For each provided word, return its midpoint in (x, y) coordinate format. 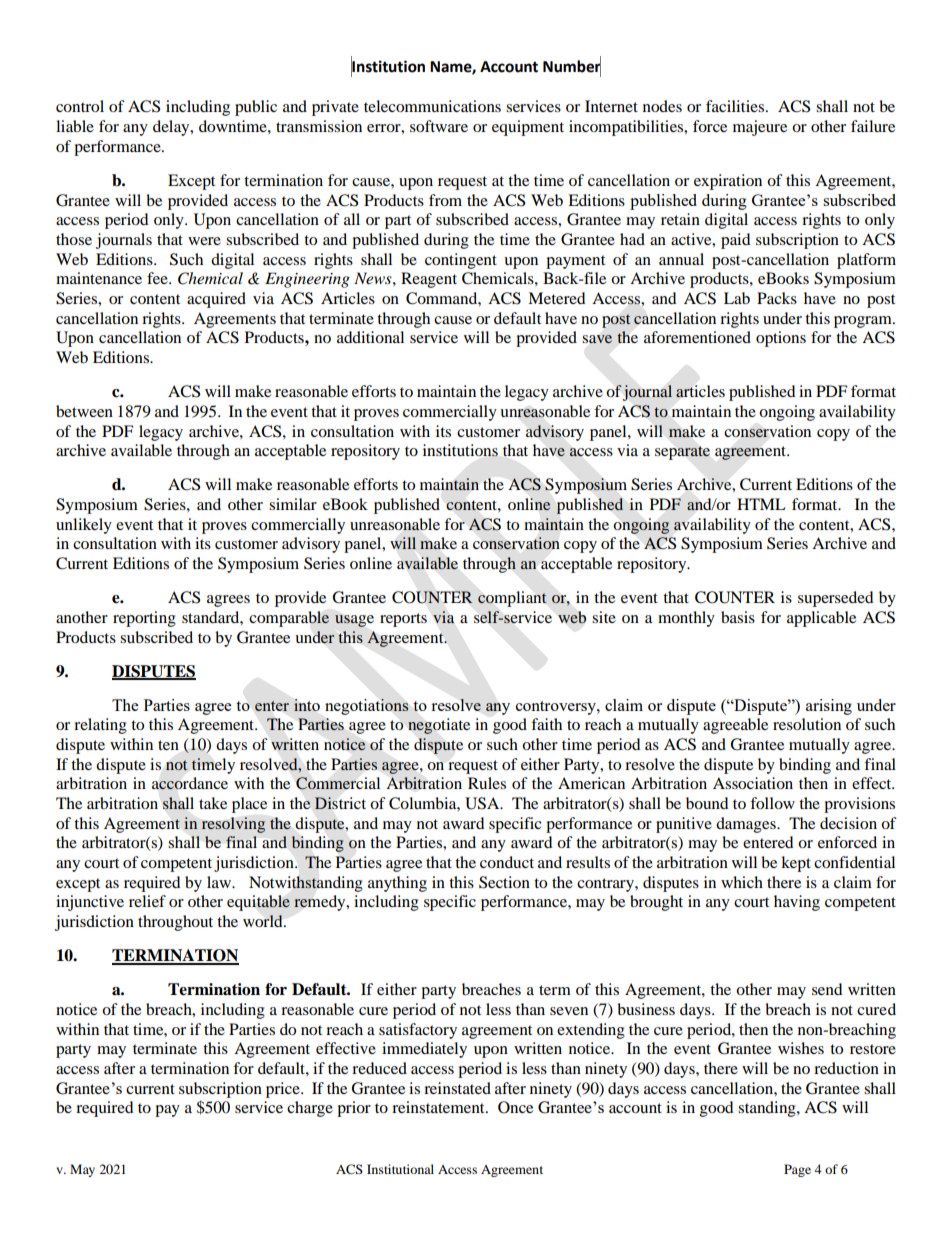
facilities (736, 106)
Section (504, 882)
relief (147, 901)
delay (172, 128)
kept (796, 864)
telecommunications (432, 106)
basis (738, 617)
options (781, 339)
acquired (216, 300)
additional (370, 337)
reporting (144, 619)
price (284, 1090)
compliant (512, 599)
